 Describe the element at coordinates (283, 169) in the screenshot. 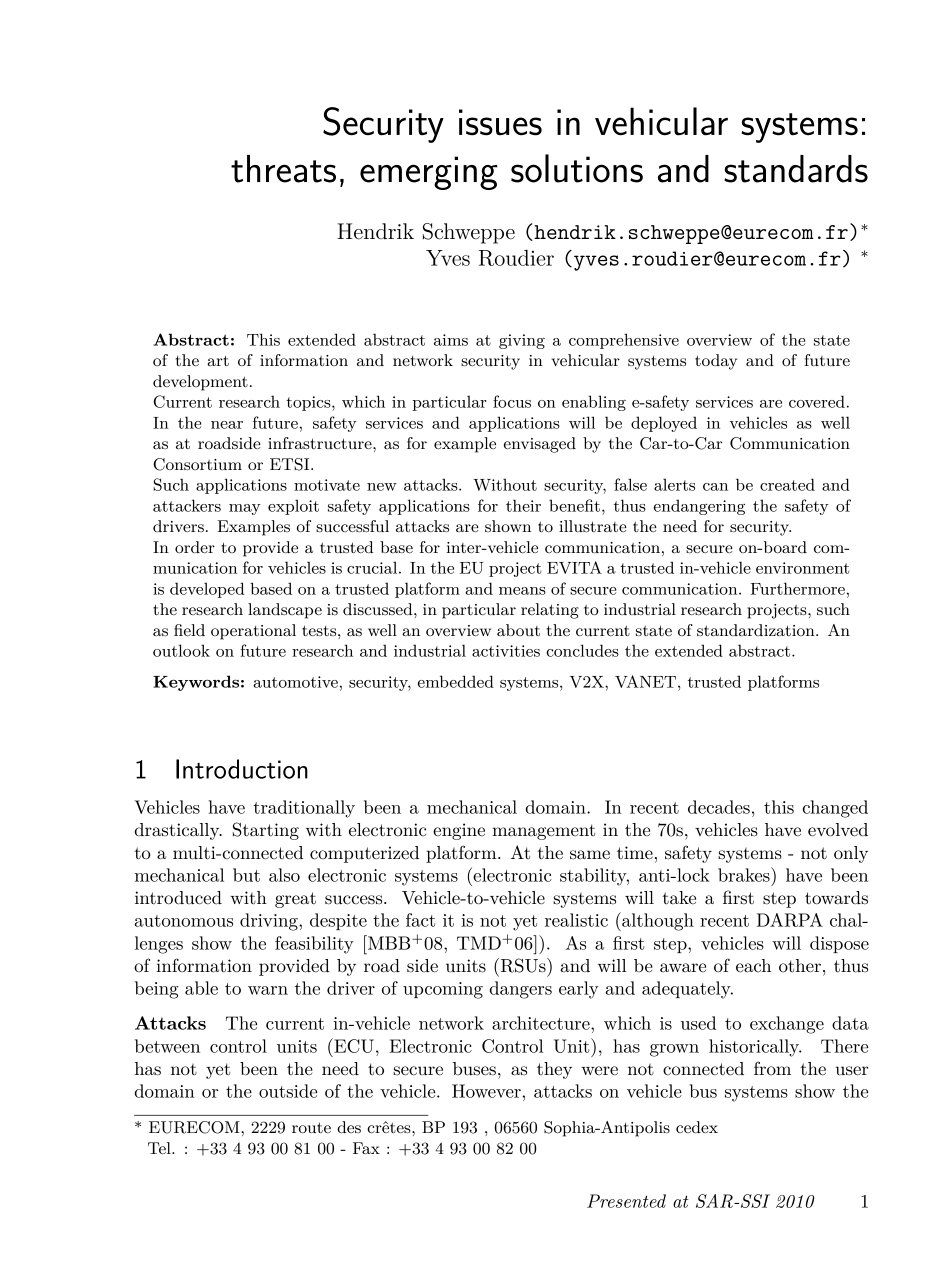

I see `threats` at that location.
